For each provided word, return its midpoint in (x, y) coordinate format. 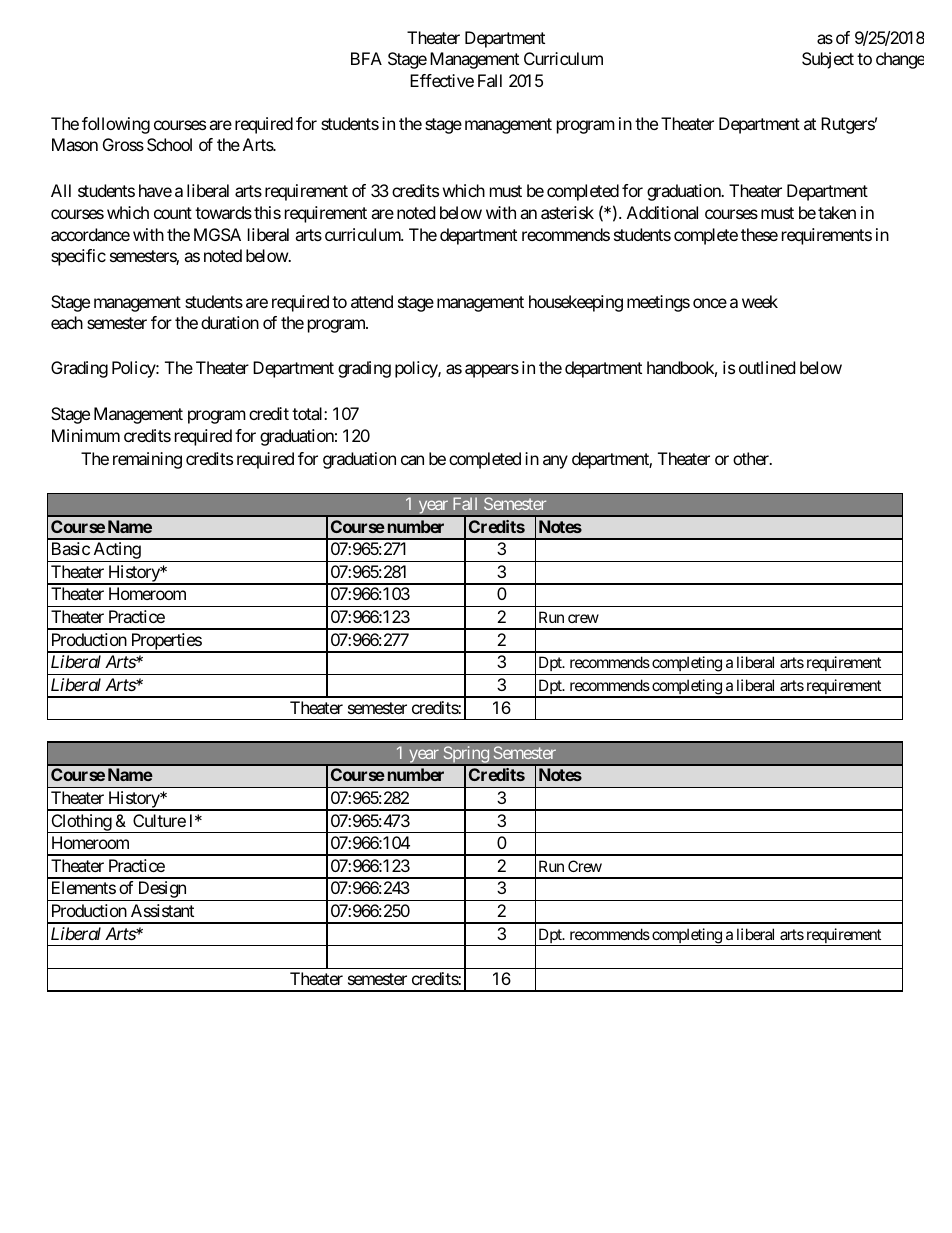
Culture (159, 820)
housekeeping (576, 303)
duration (230, 322)
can (412, 460)
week (760, 301)
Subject (828, 60)
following (116, 125)
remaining (147, 460)
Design (161, 891)
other (752, 458)
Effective (442, 80)
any (555, 462)
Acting (116, 552)
